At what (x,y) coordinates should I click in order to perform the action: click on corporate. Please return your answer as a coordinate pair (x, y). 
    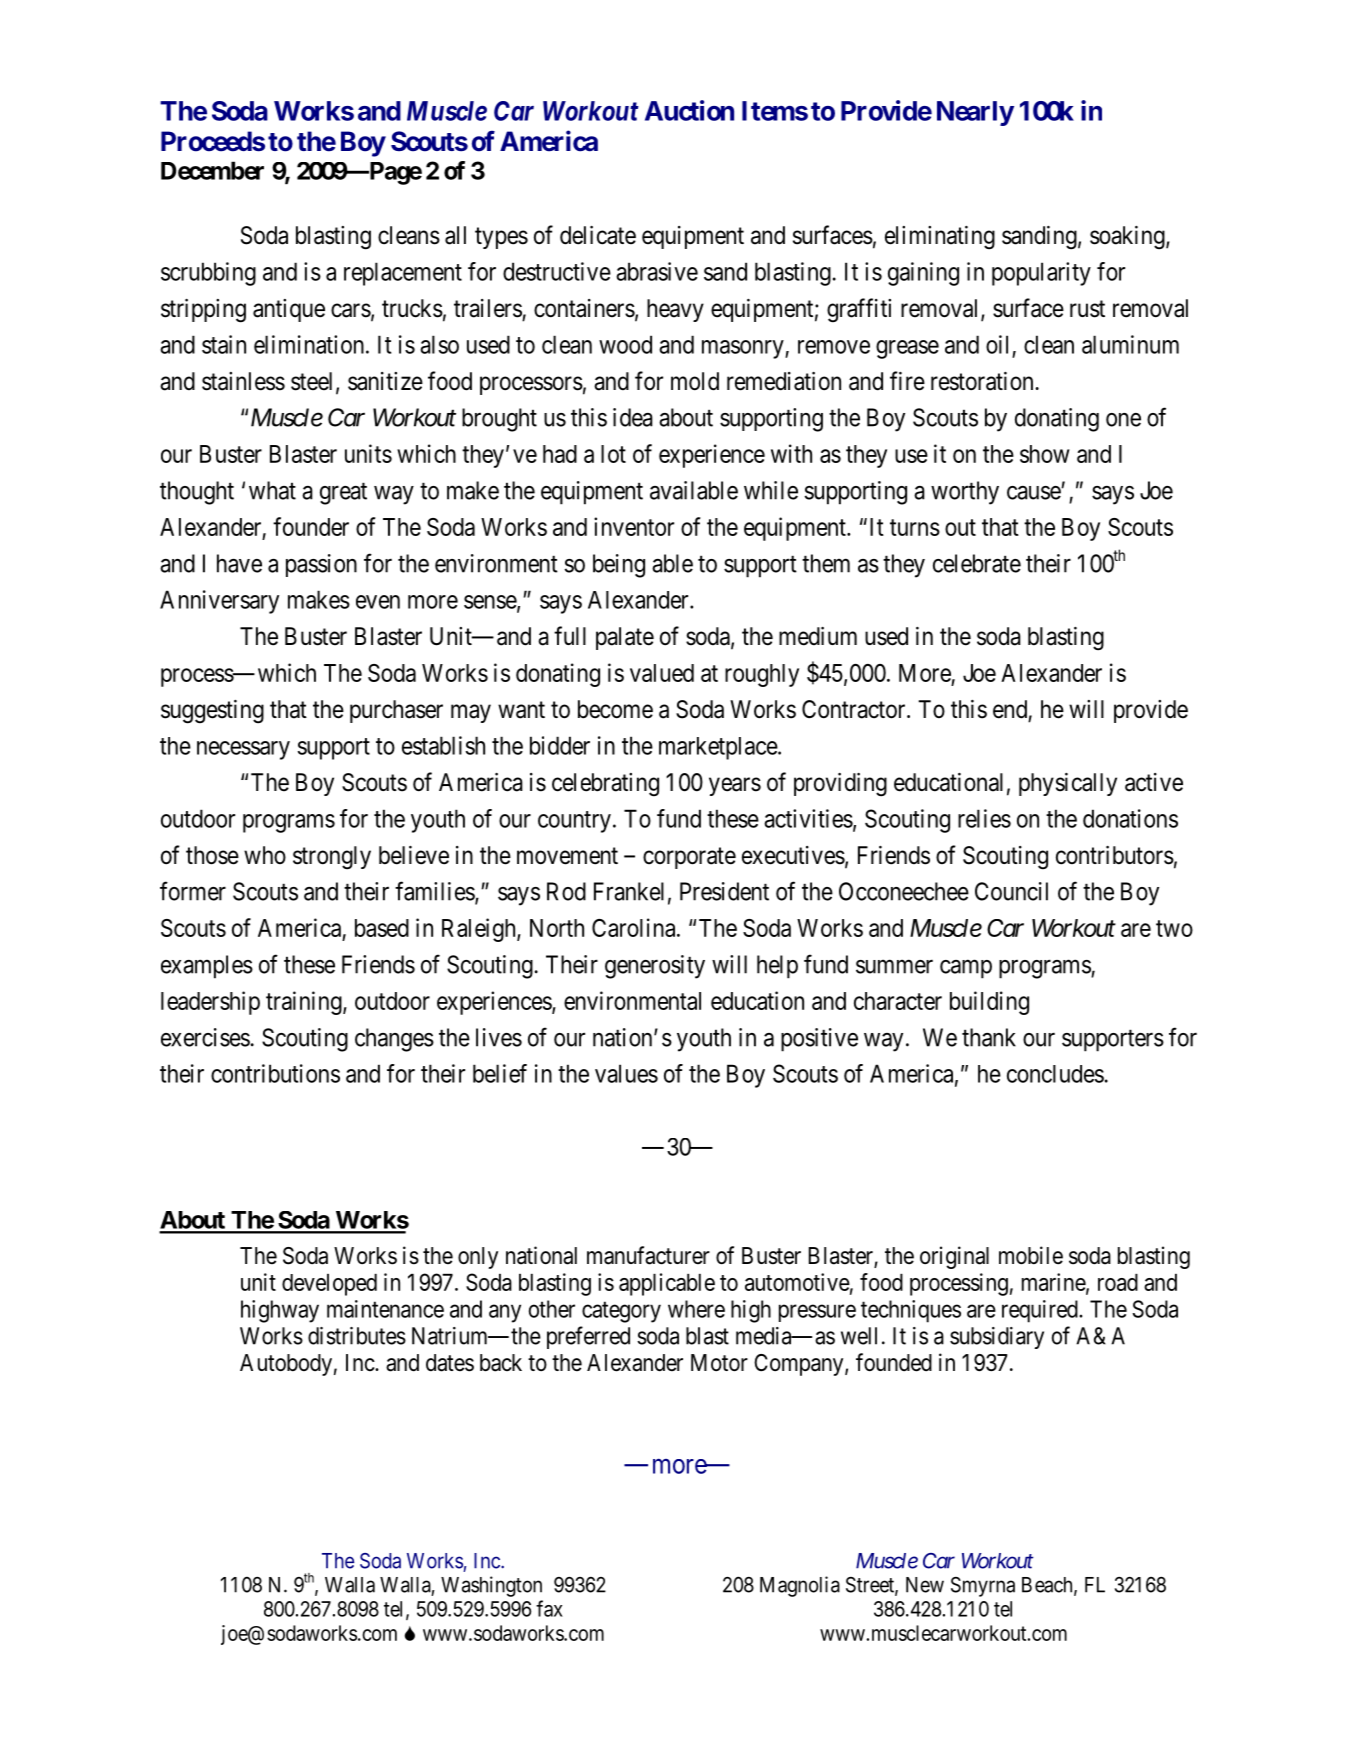
    Looking at the image, I should click on (689, 858).
